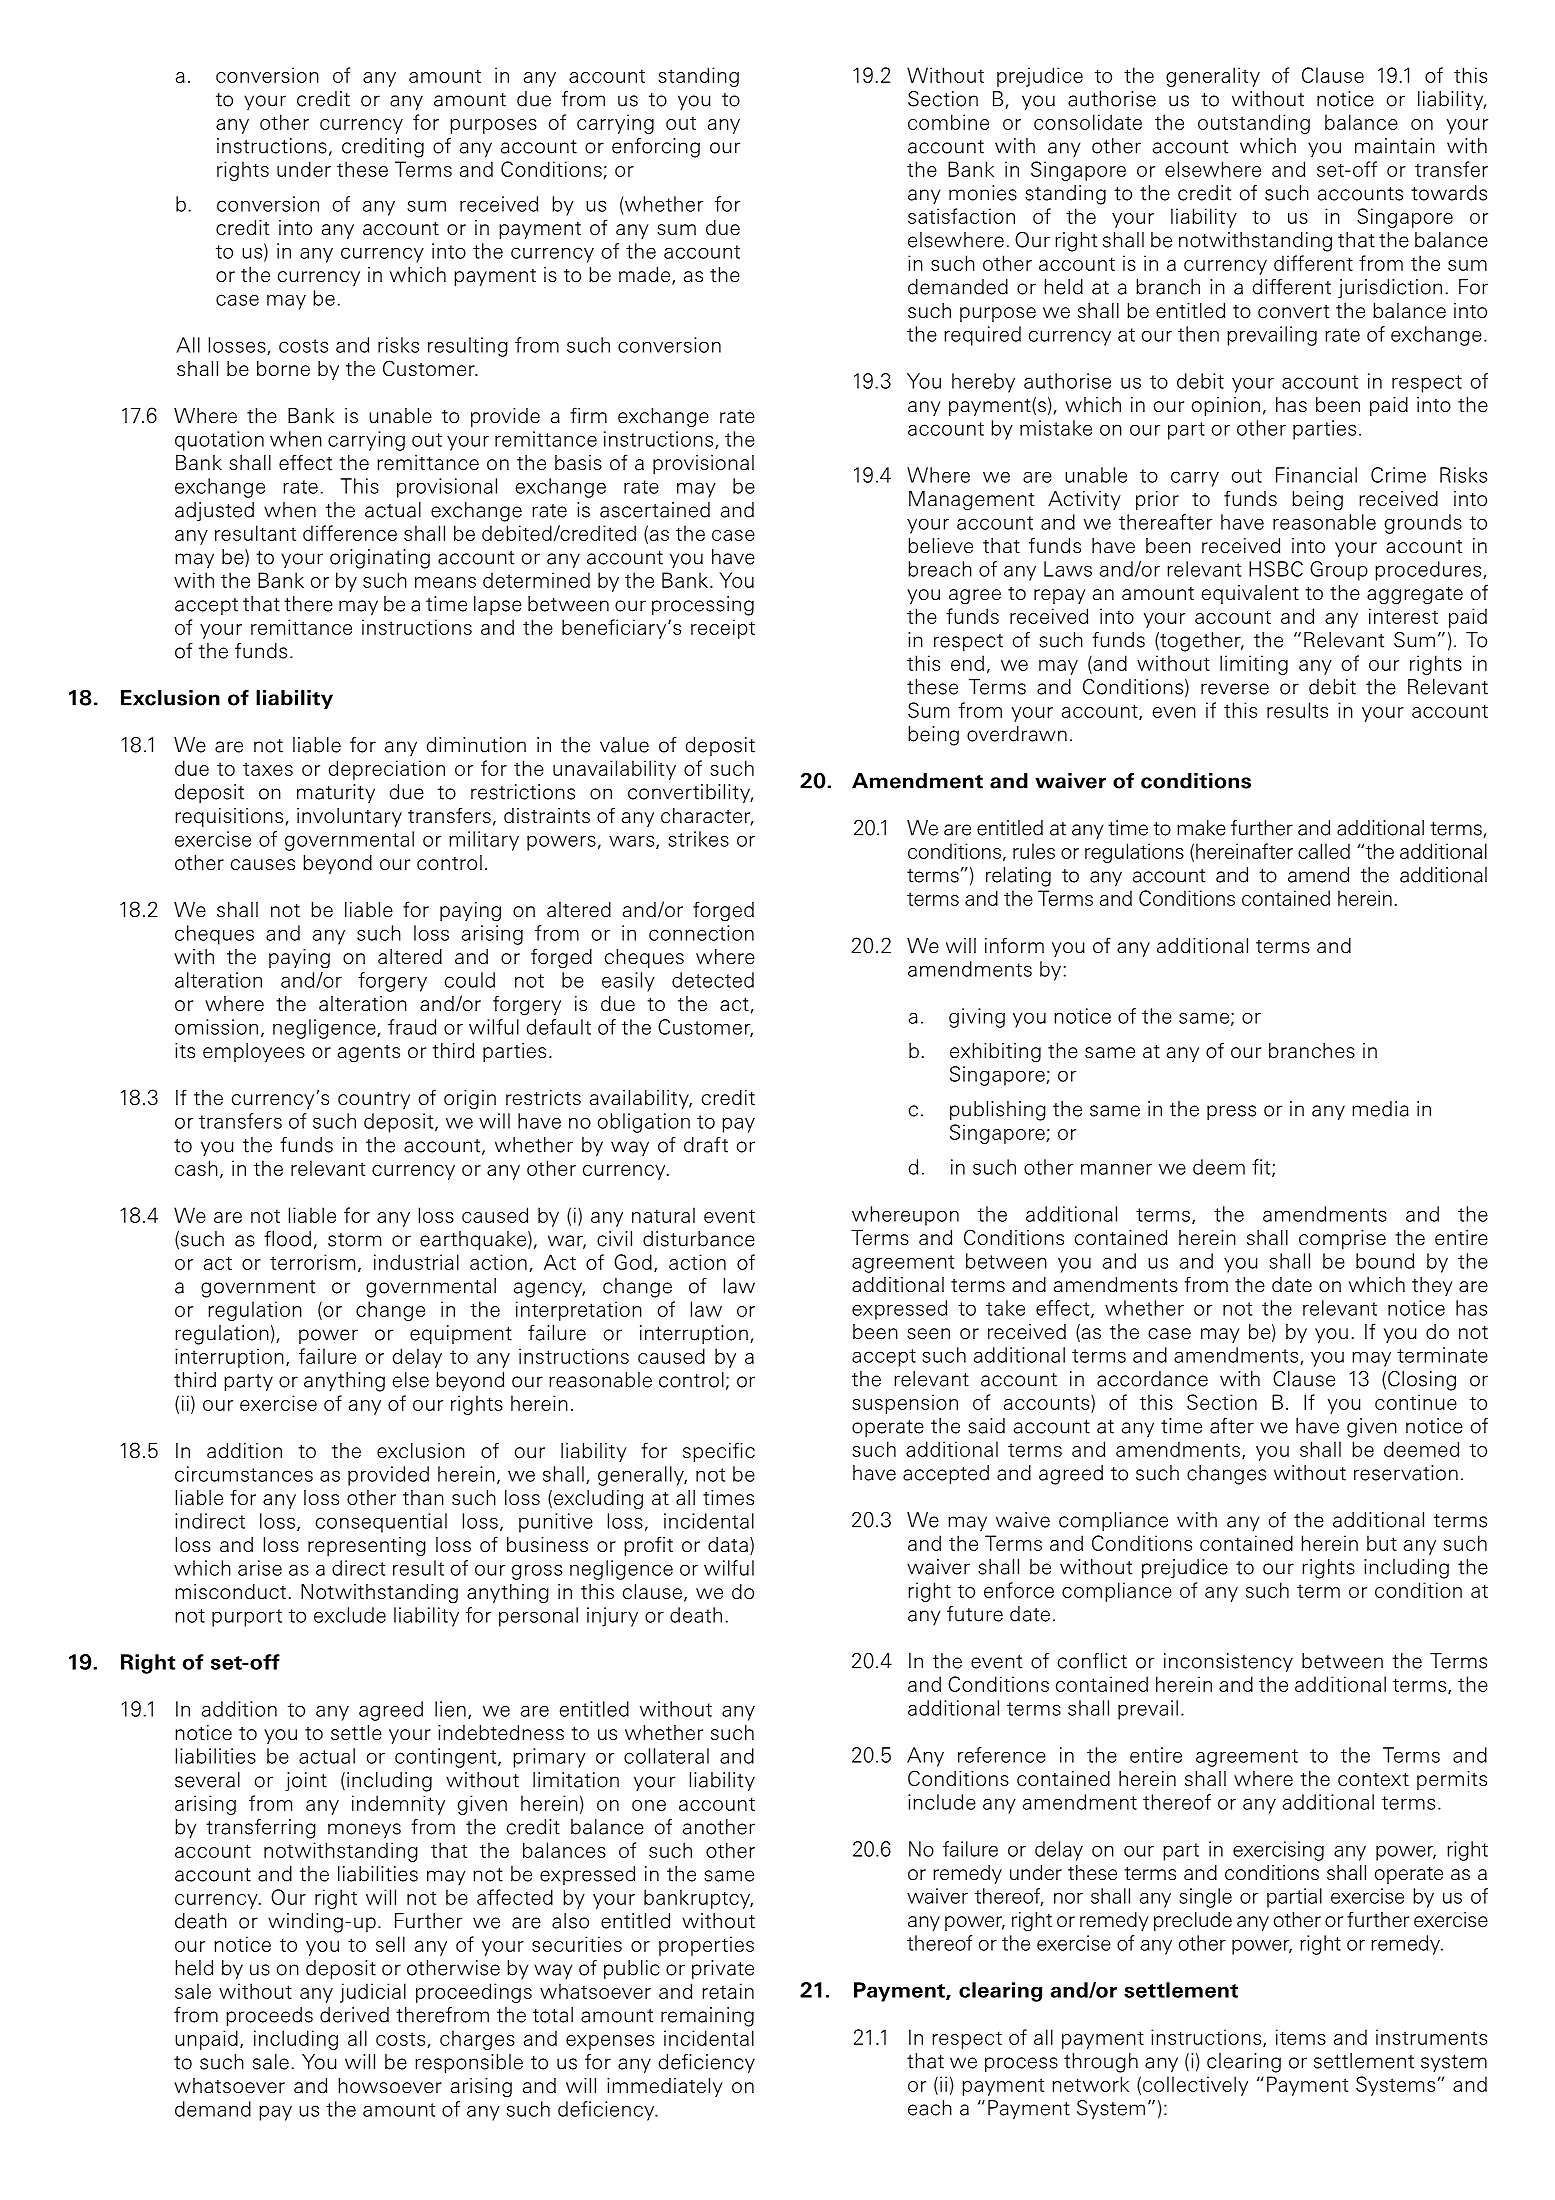 The image size is (1555, 2200). I want to click on suspension, so click(905, 1404).
